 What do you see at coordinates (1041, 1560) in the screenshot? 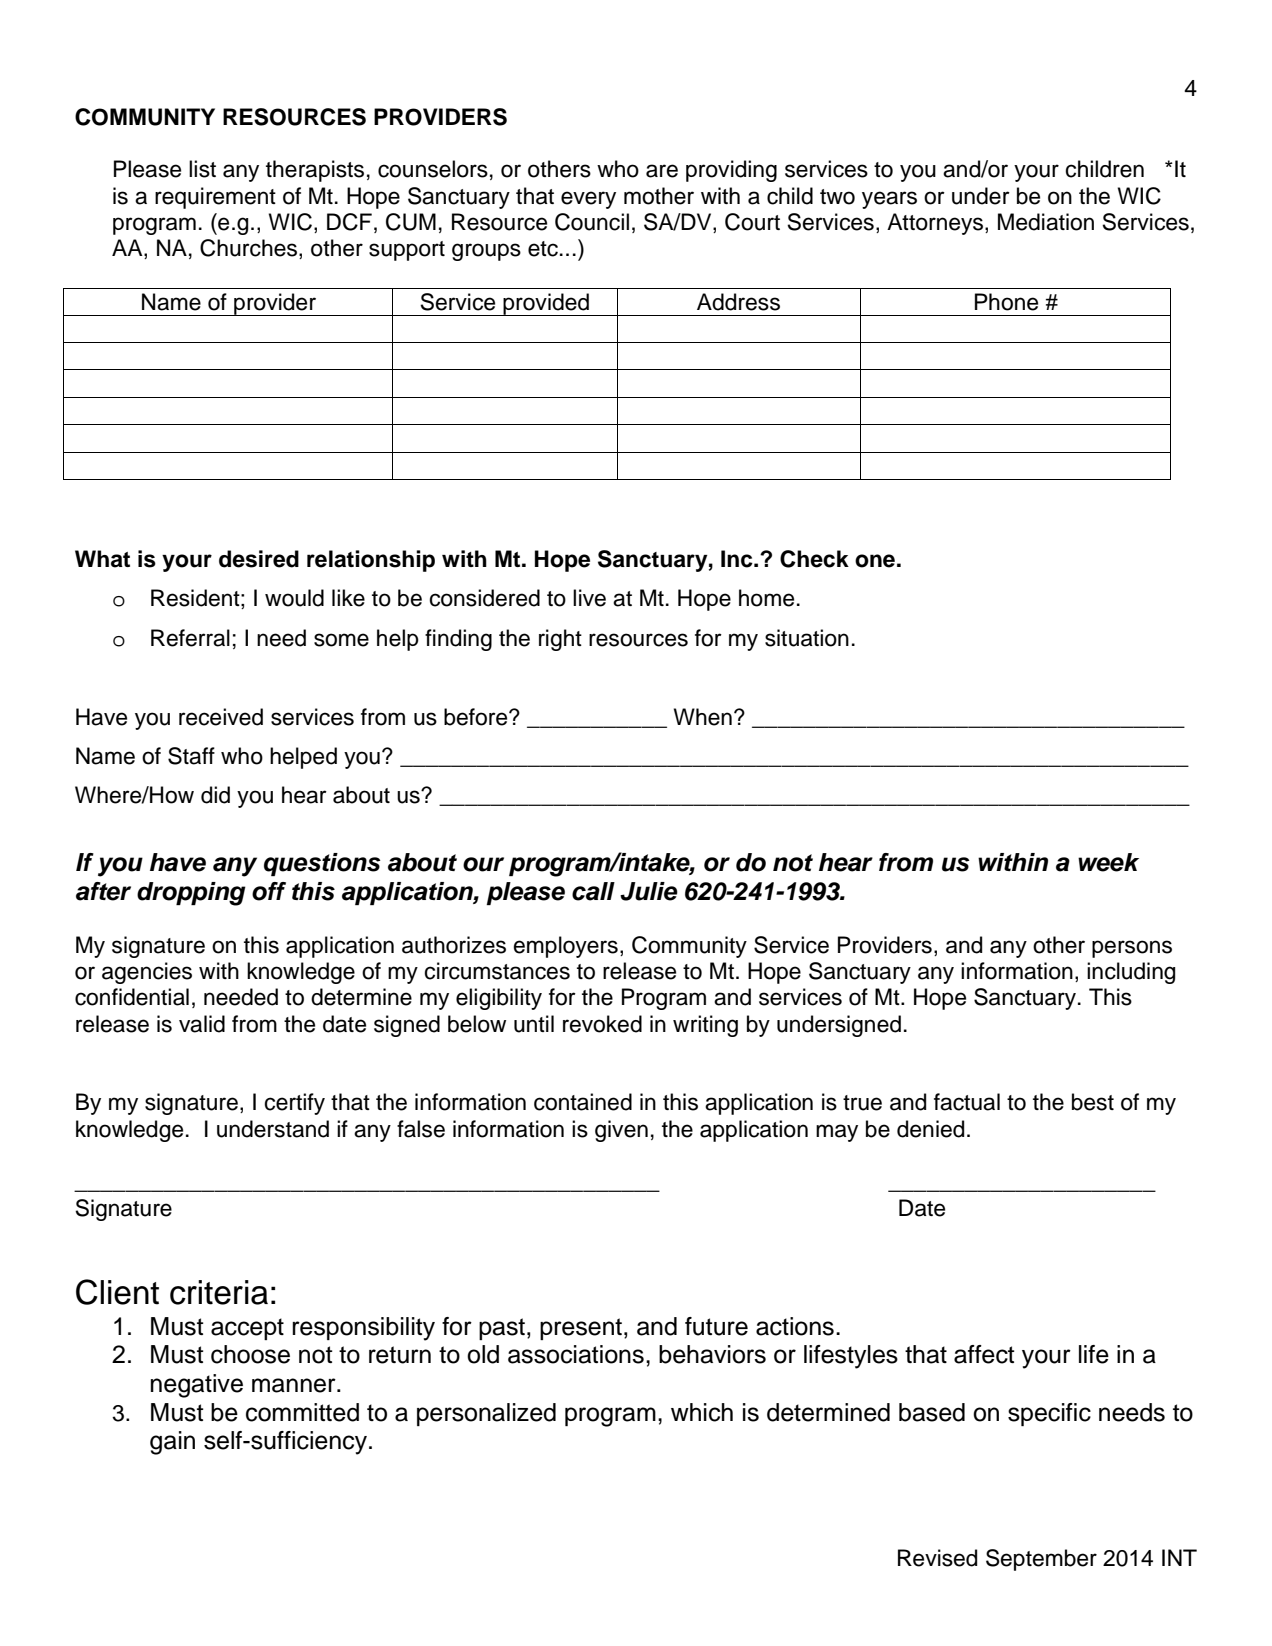
I see `September` at bounding box center [1041, 1560].
